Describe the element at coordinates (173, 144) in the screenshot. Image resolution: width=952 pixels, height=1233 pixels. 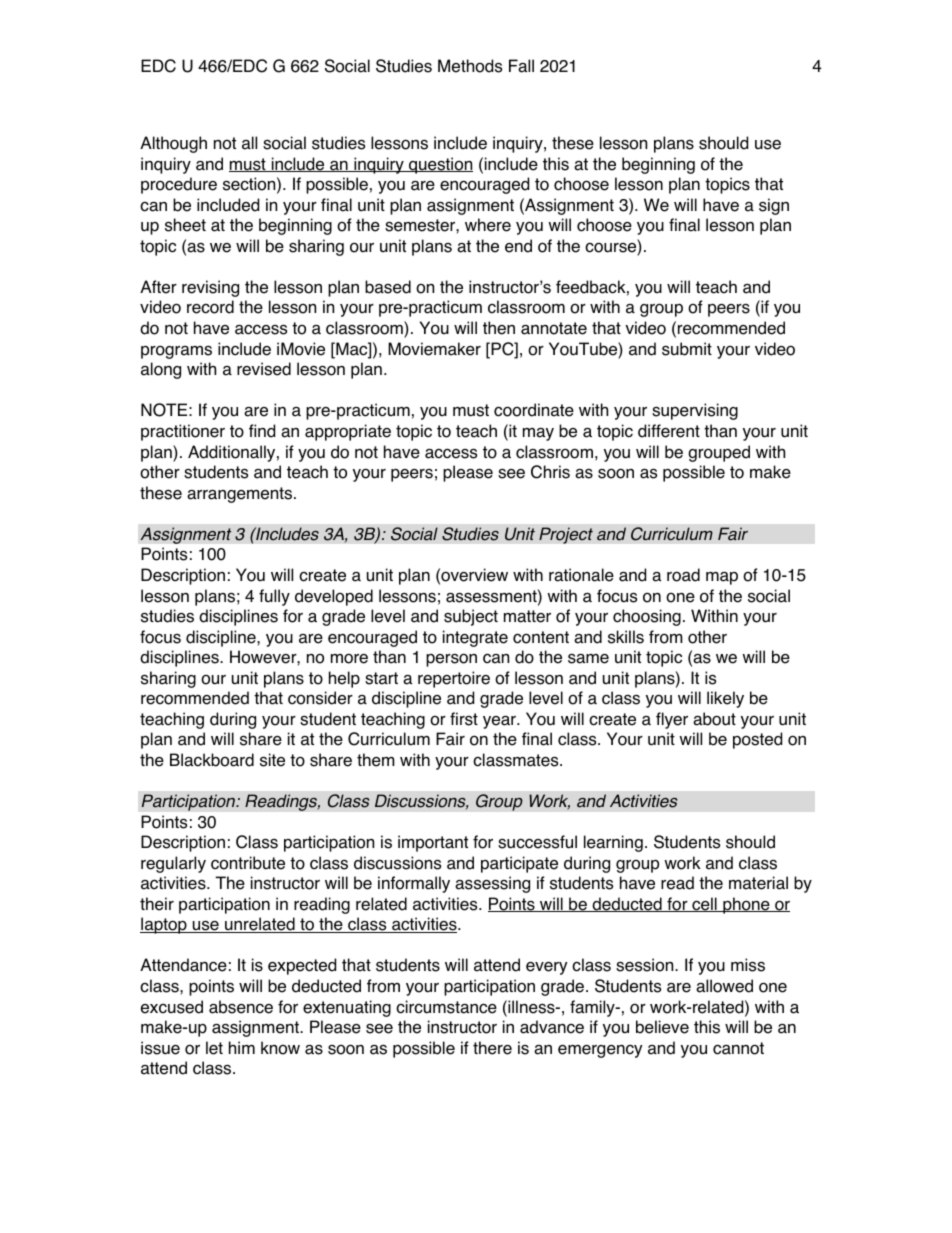
I see `Although` at that location.
